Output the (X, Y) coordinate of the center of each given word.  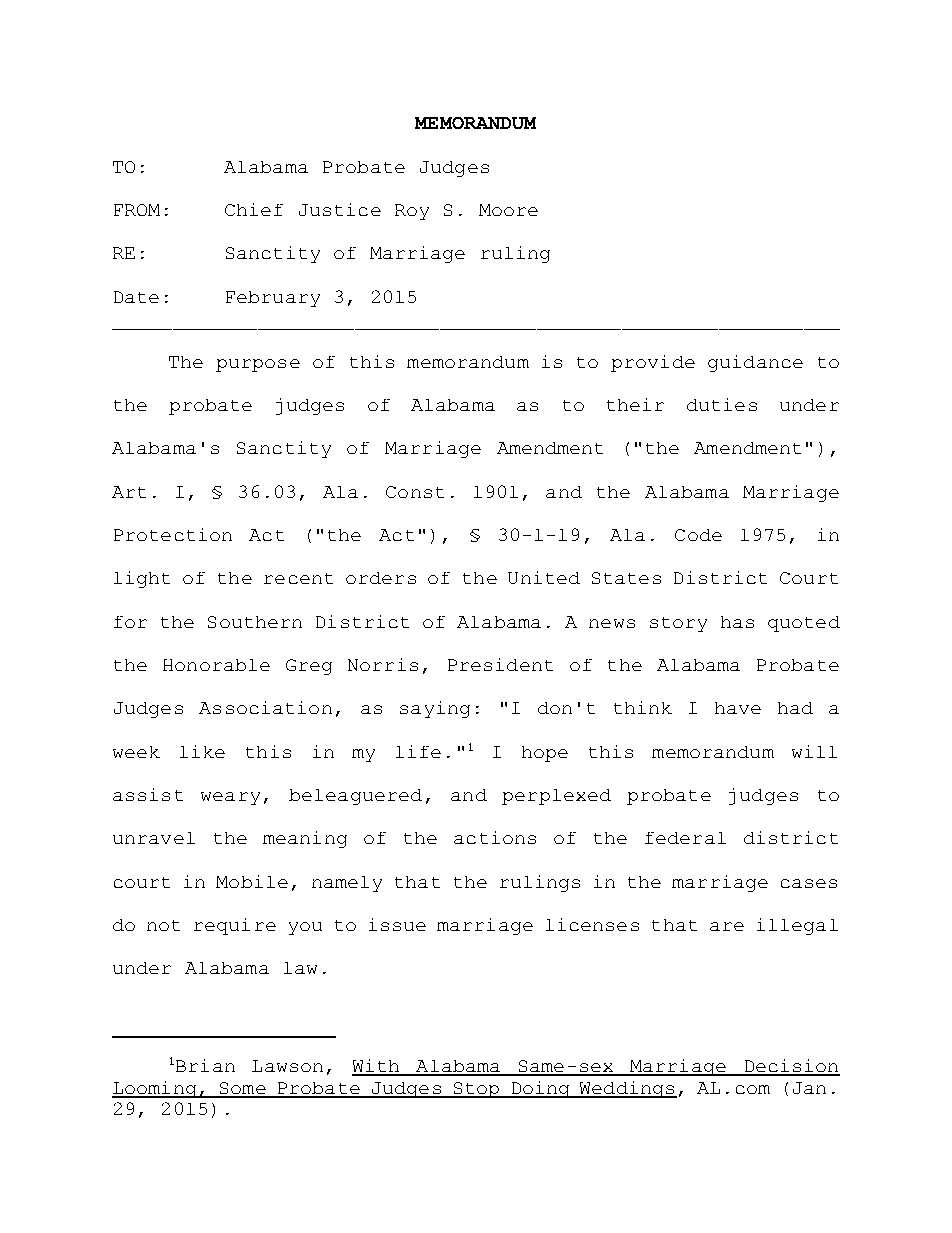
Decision (791, 1067)
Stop (476, 1090)
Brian (205, 1065)
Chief (254, 209)
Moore (508, 210)
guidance (755, 363)
